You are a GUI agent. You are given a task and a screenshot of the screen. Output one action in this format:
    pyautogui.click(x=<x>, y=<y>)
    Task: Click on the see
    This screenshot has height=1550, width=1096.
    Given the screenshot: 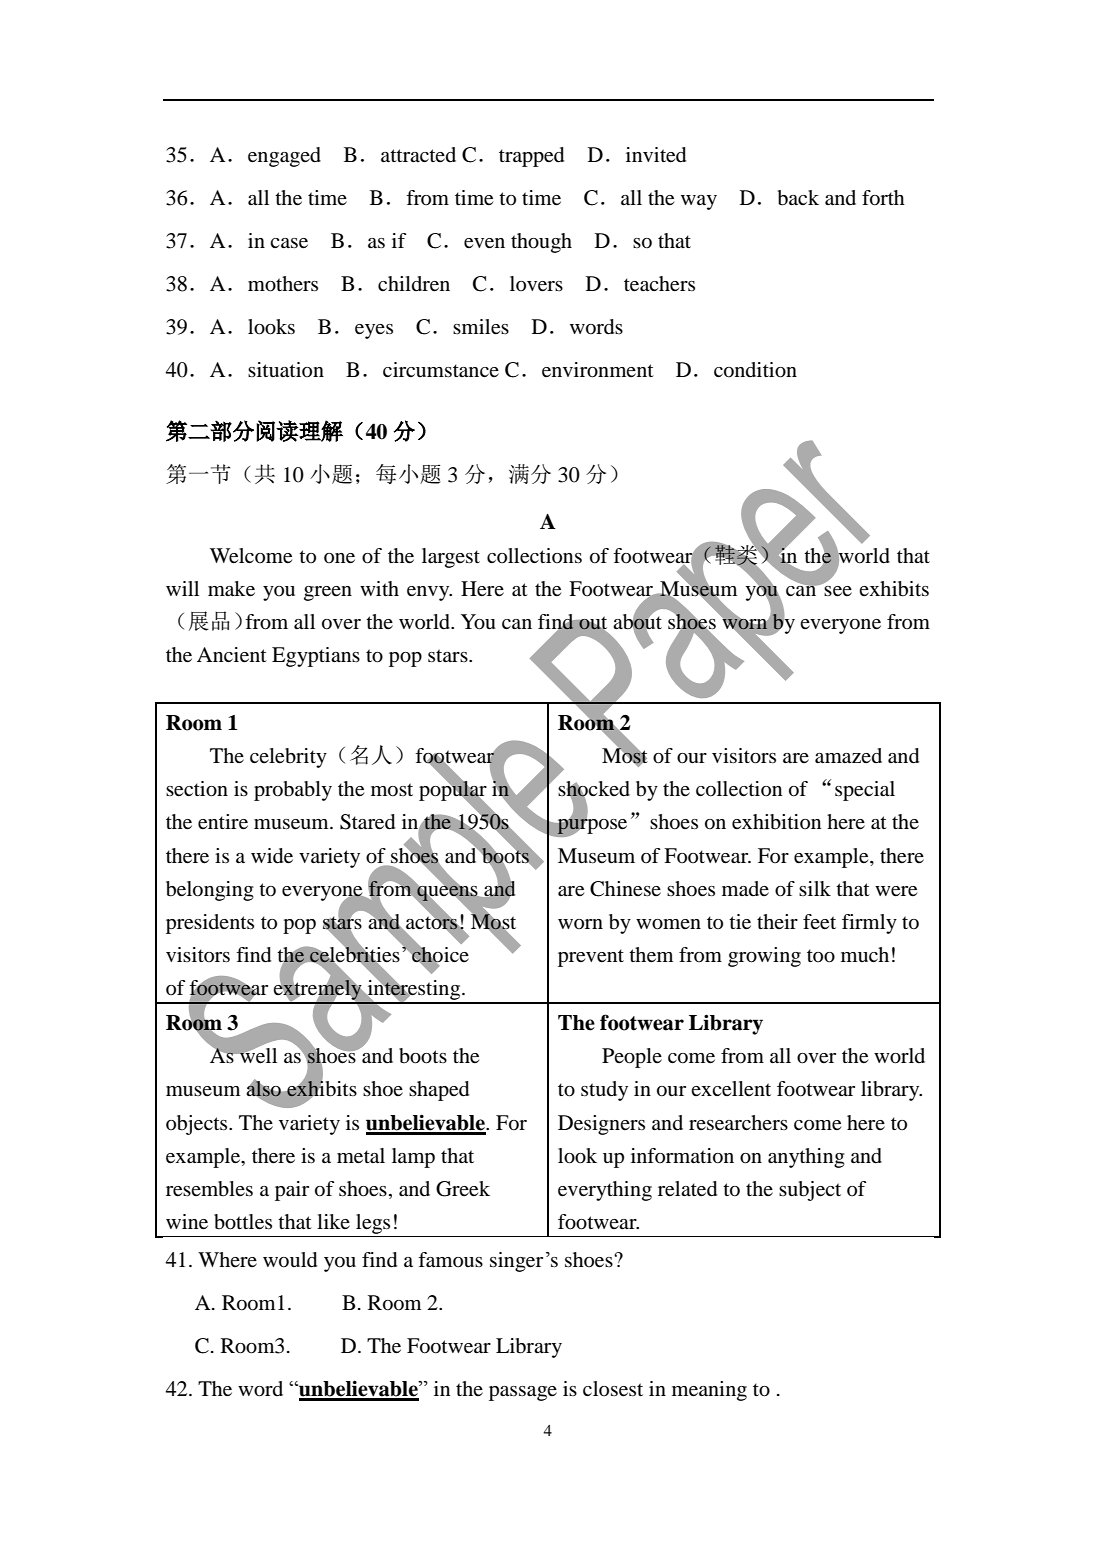 What is the action you would take?
    pyautogui.click(x=837, y=590)
